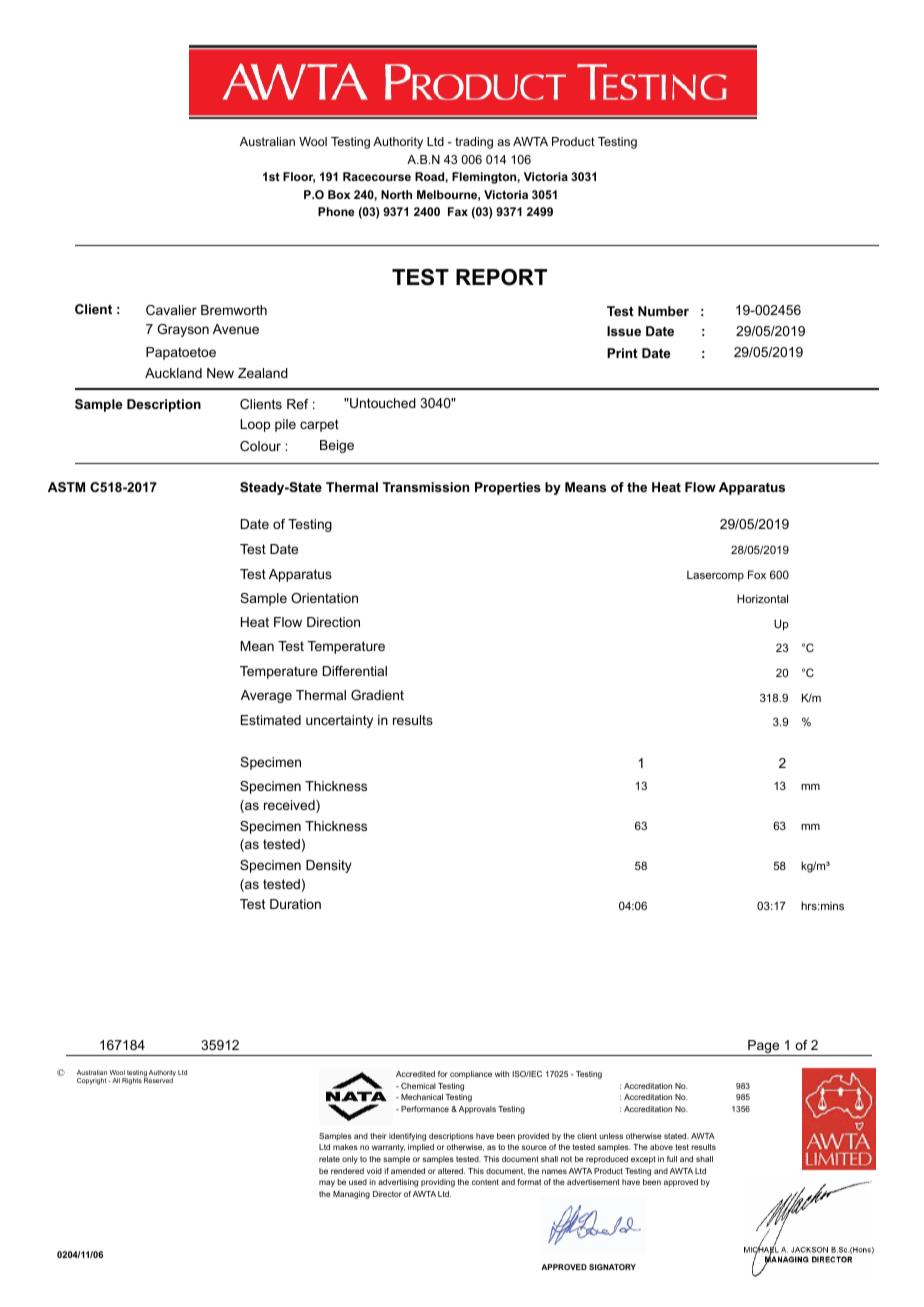  What do you see at coordinates (159, 1079) in the screenshot?
I see `Reserved` at bounding box center [159, 1079].
